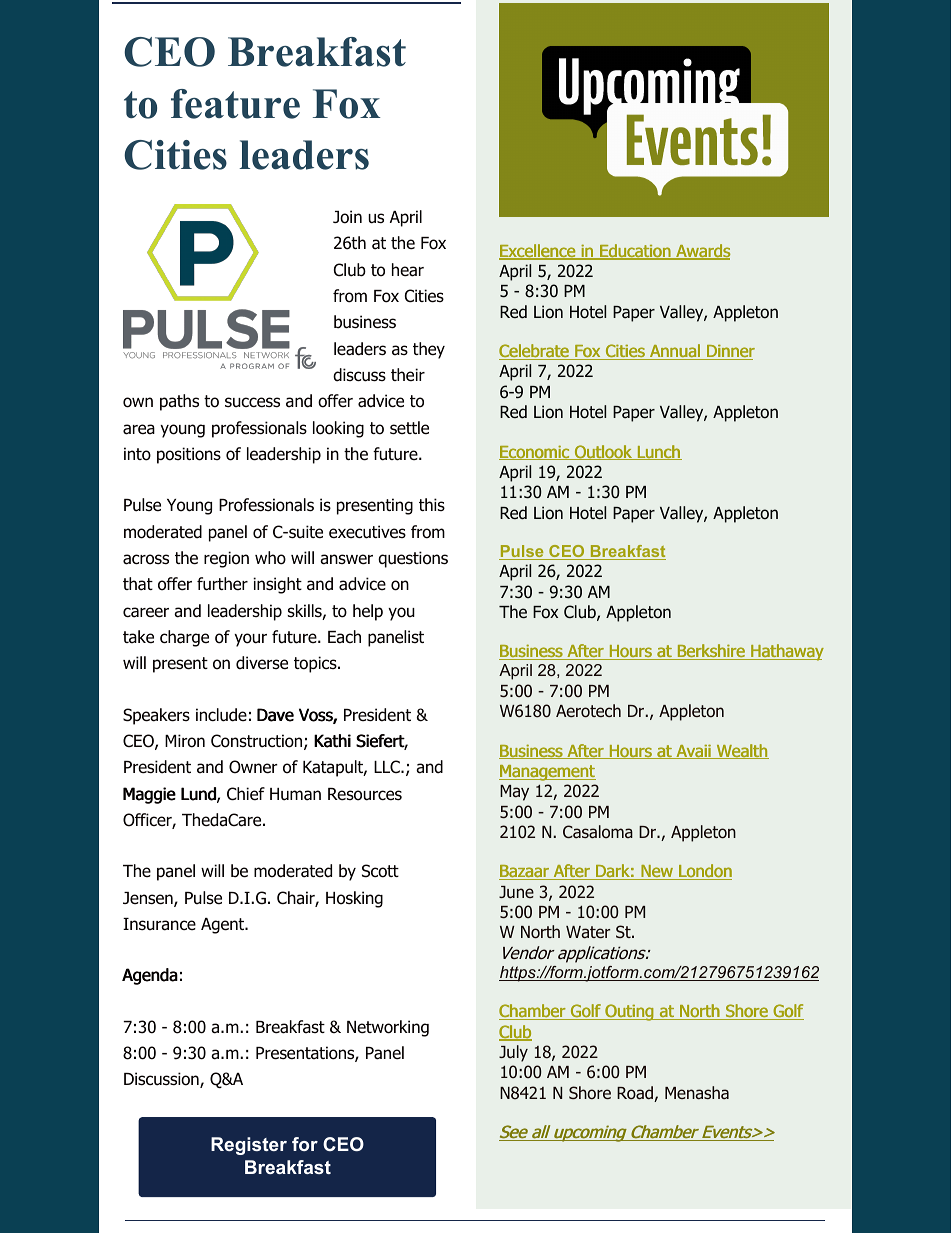  Describe the element at coordinates (235, 104) in the page. I see `feature` at that location.
